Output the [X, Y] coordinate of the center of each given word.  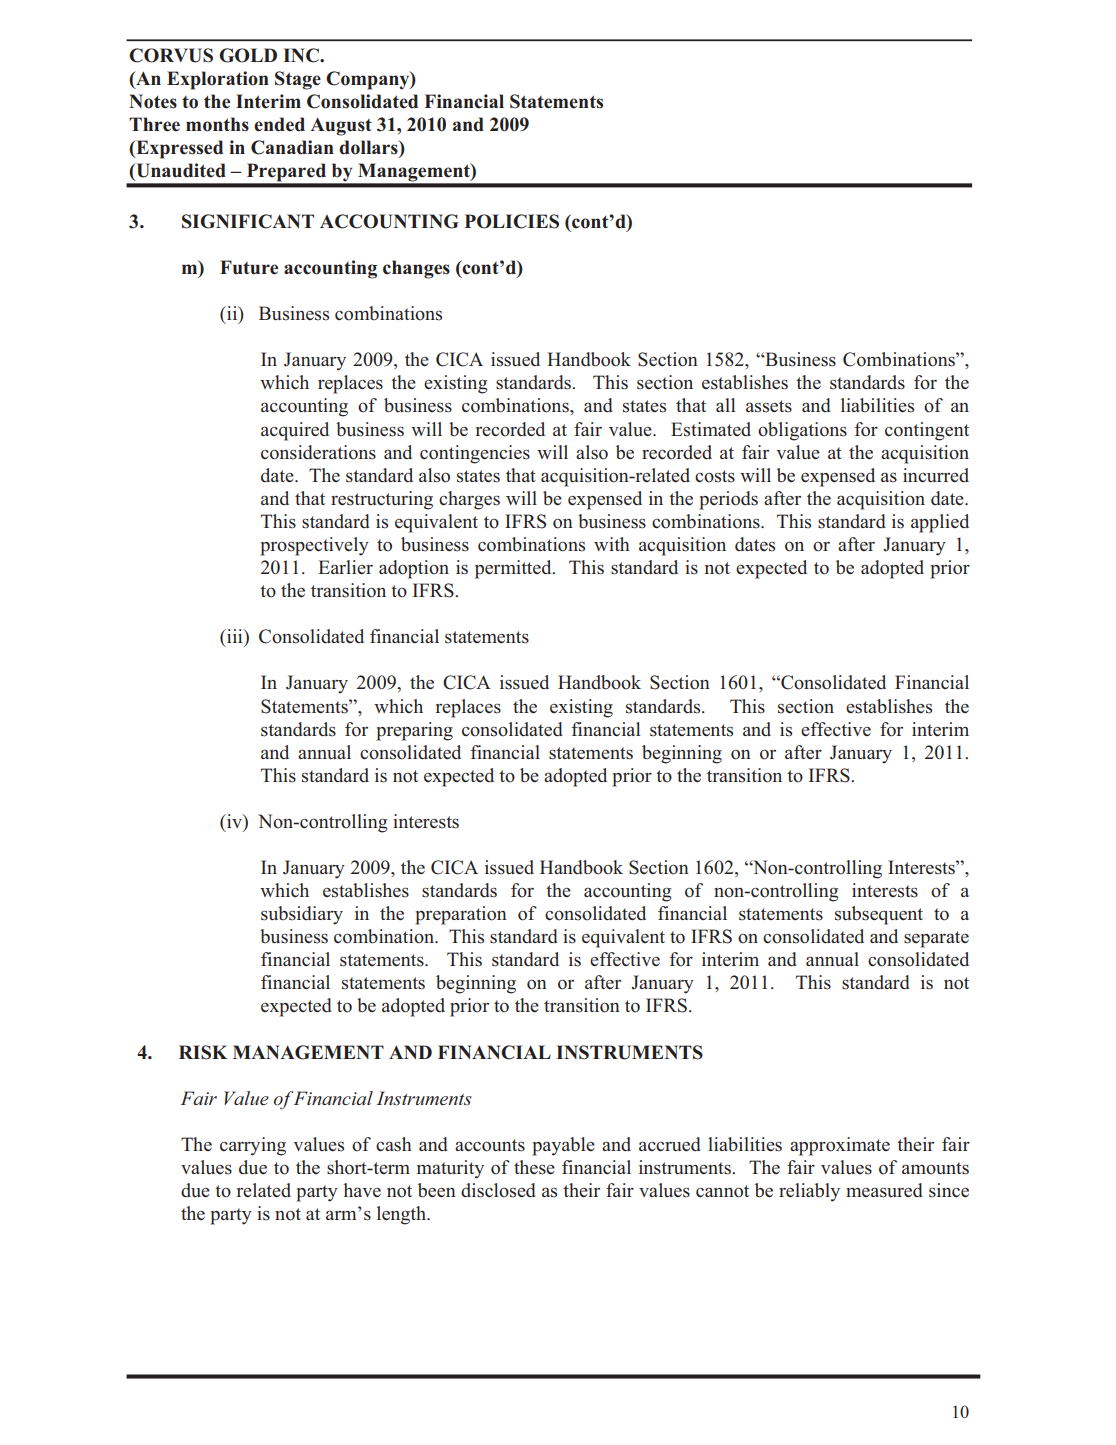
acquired [295, 431]
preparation [461, 915]
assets [769, 406]
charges [469, 500]
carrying [253, 1146]
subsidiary [302, 915]
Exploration [218, 80]
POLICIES [512, 221]
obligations [802, 431]
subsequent [879, 915]
